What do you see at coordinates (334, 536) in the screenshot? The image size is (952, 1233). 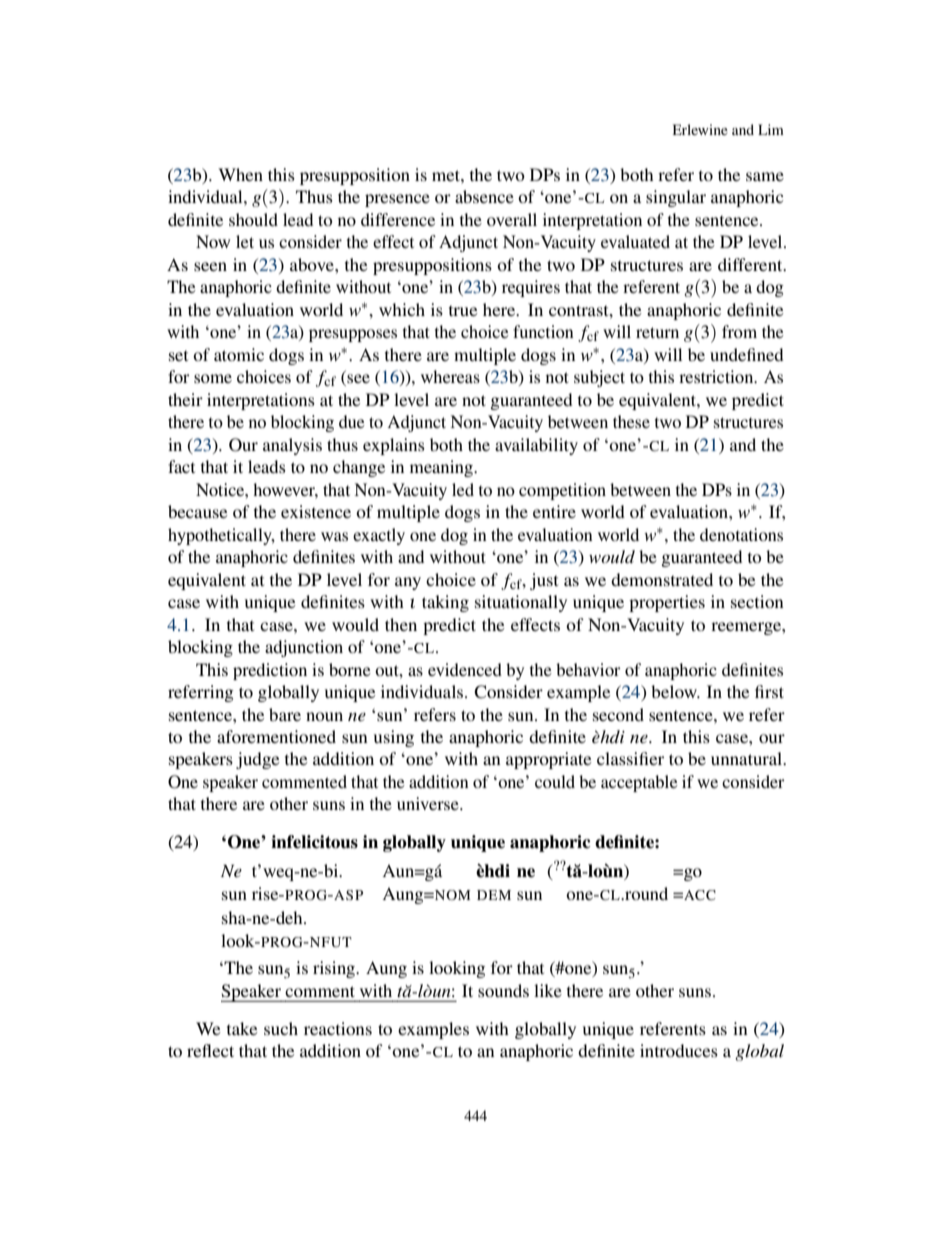 I see `was` at bounding box center [334, 536].
